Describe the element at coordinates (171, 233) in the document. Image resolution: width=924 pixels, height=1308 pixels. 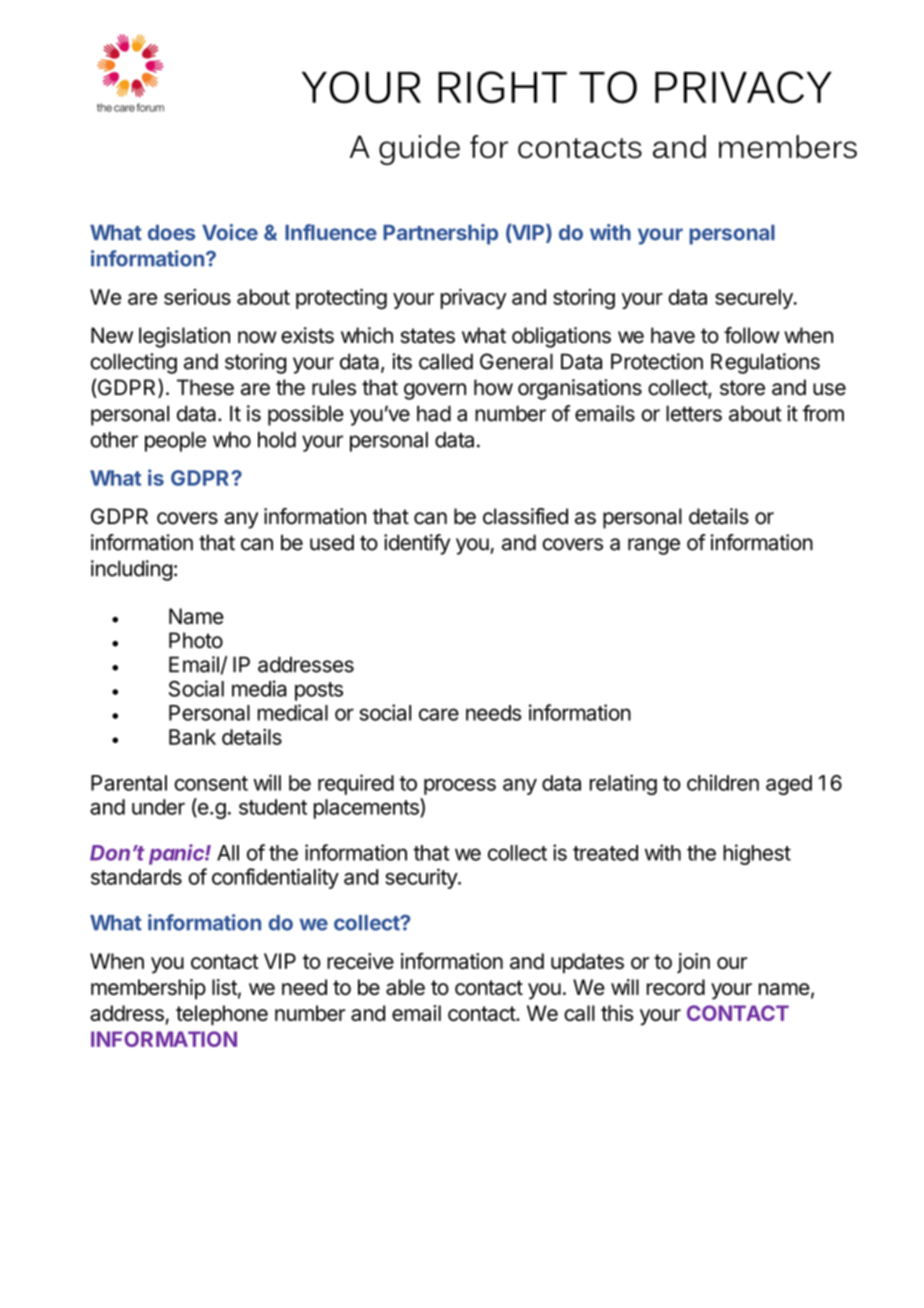
I see `does` at that location.
